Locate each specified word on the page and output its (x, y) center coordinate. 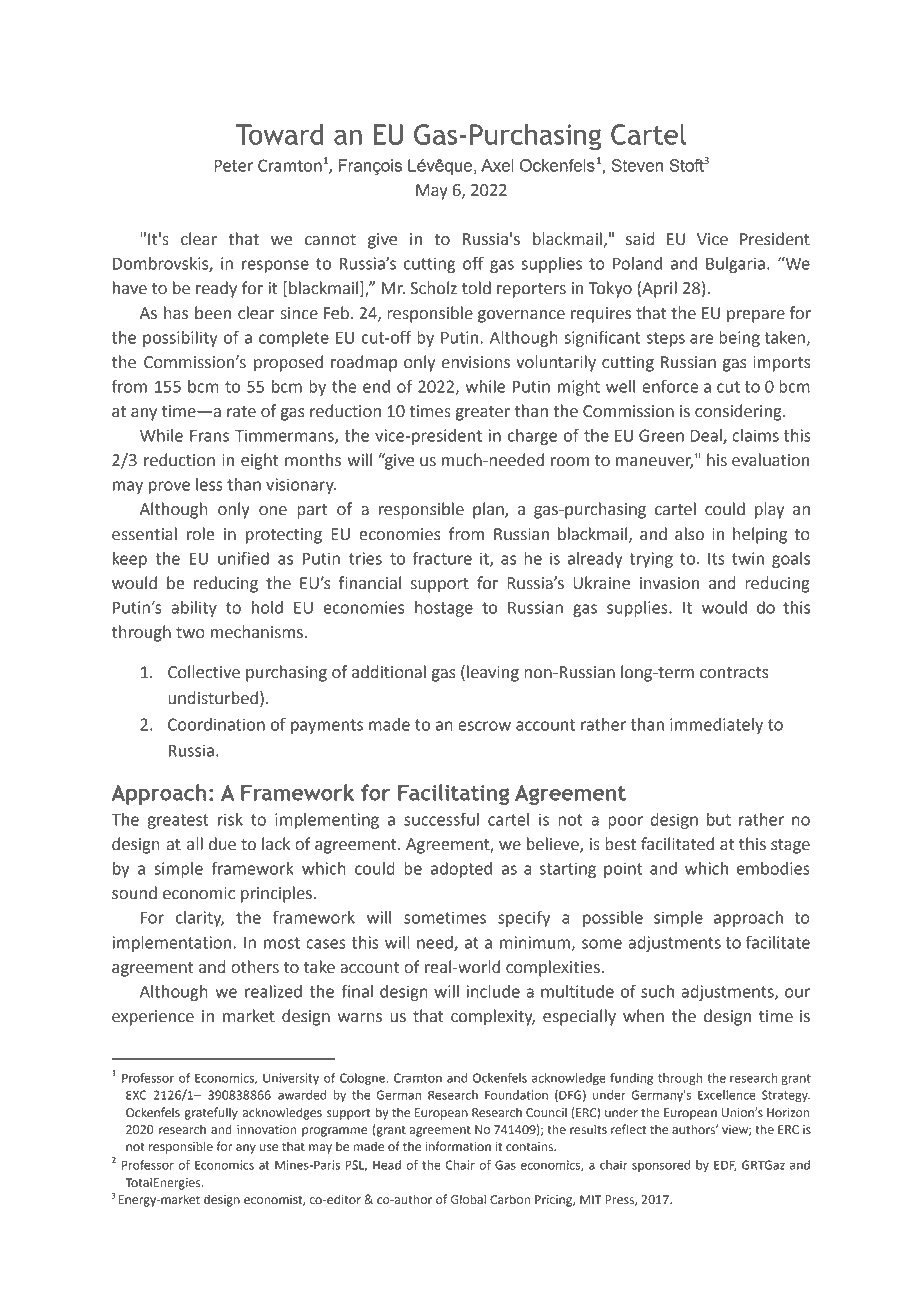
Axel (497, 165)
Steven (637, 165)
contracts (734, 673)
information (458, 1146)
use (269, 1148)
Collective (204, 672)
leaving (493, 673)
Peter (233, 166)
